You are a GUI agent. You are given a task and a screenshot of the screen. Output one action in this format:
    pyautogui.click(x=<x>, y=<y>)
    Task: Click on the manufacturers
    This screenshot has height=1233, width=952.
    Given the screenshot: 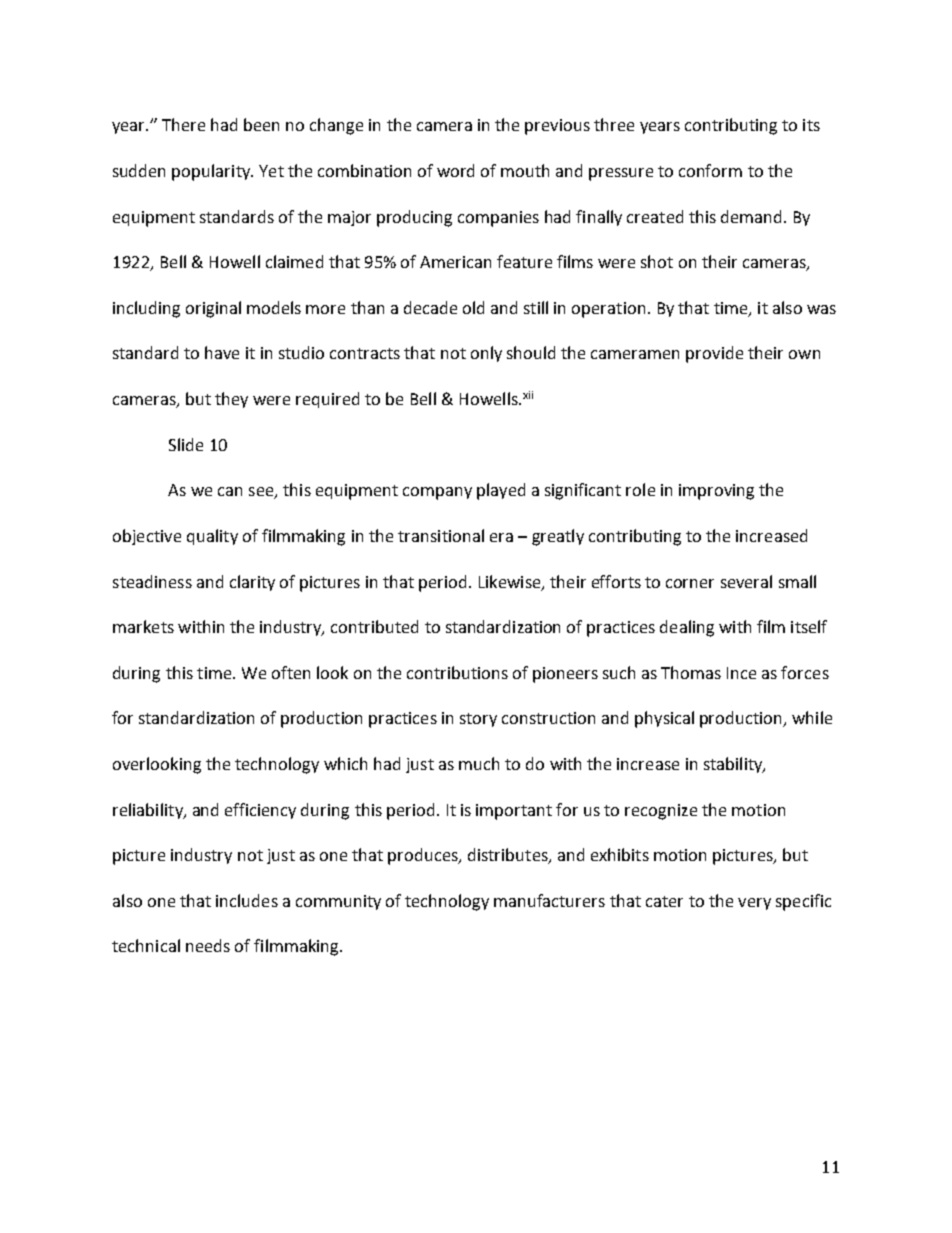 What is the action you would take?
    pyautogui.click(x=549, y=900)
